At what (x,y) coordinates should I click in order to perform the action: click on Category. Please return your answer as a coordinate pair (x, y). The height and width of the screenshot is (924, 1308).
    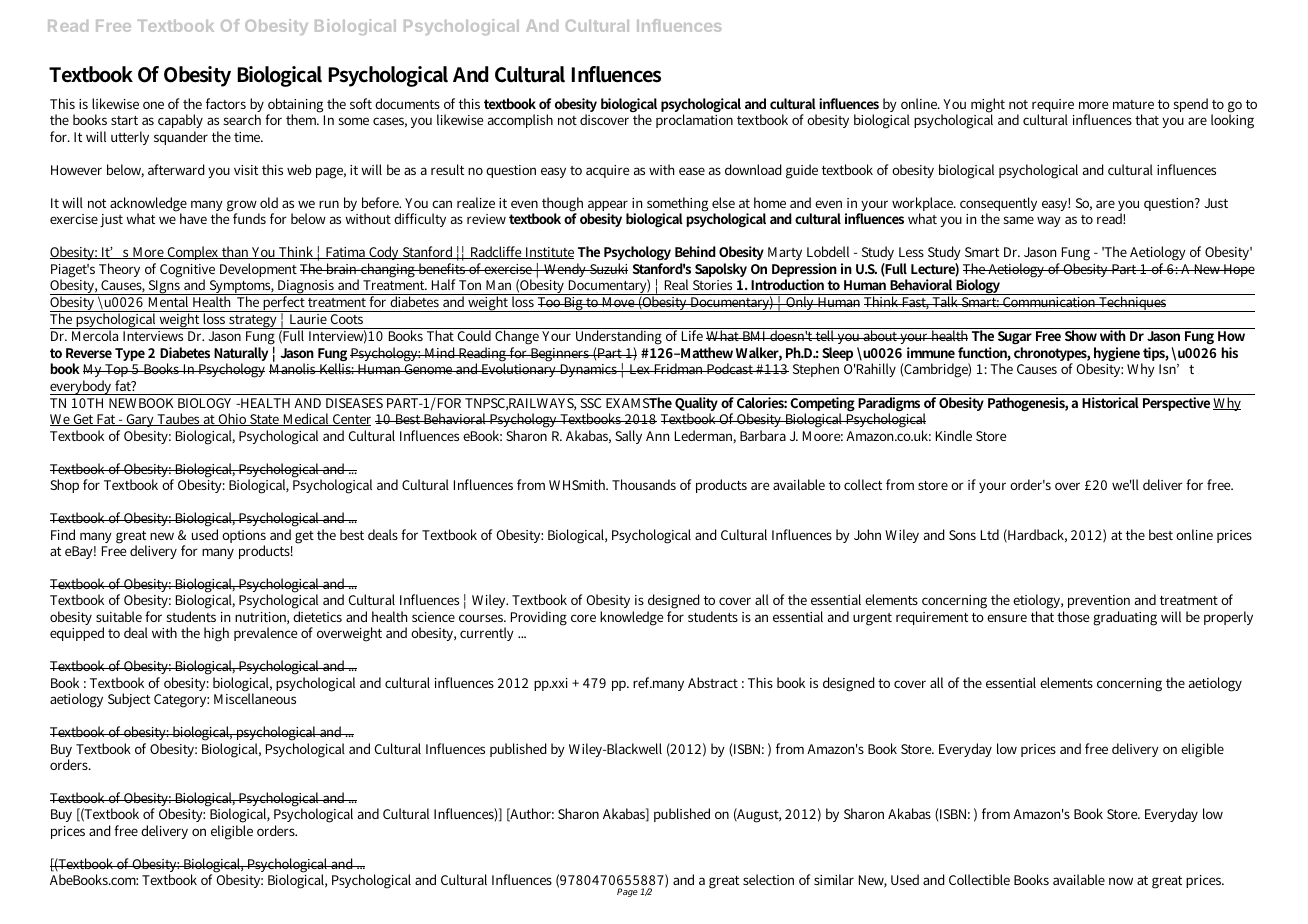
    Looking at the image, I should click on (181, 701).
